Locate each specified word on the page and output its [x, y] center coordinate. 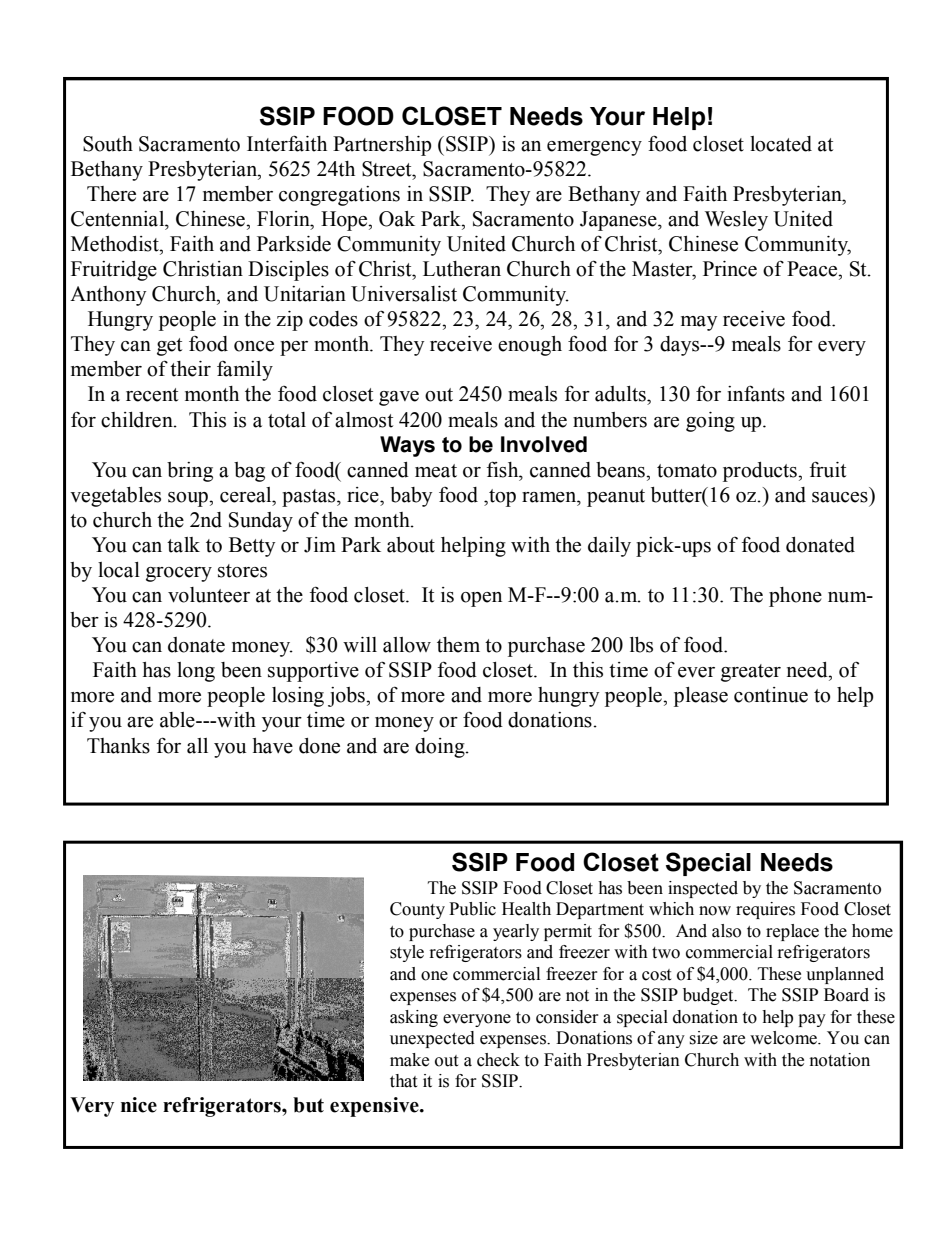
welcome [784, 1038]
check [498, 1060]
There [111, 194]
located [781, 144]
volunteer [209, 595]
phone [795, 597]
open [481, 599]
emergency [594, 148]
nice [139, 1105]
